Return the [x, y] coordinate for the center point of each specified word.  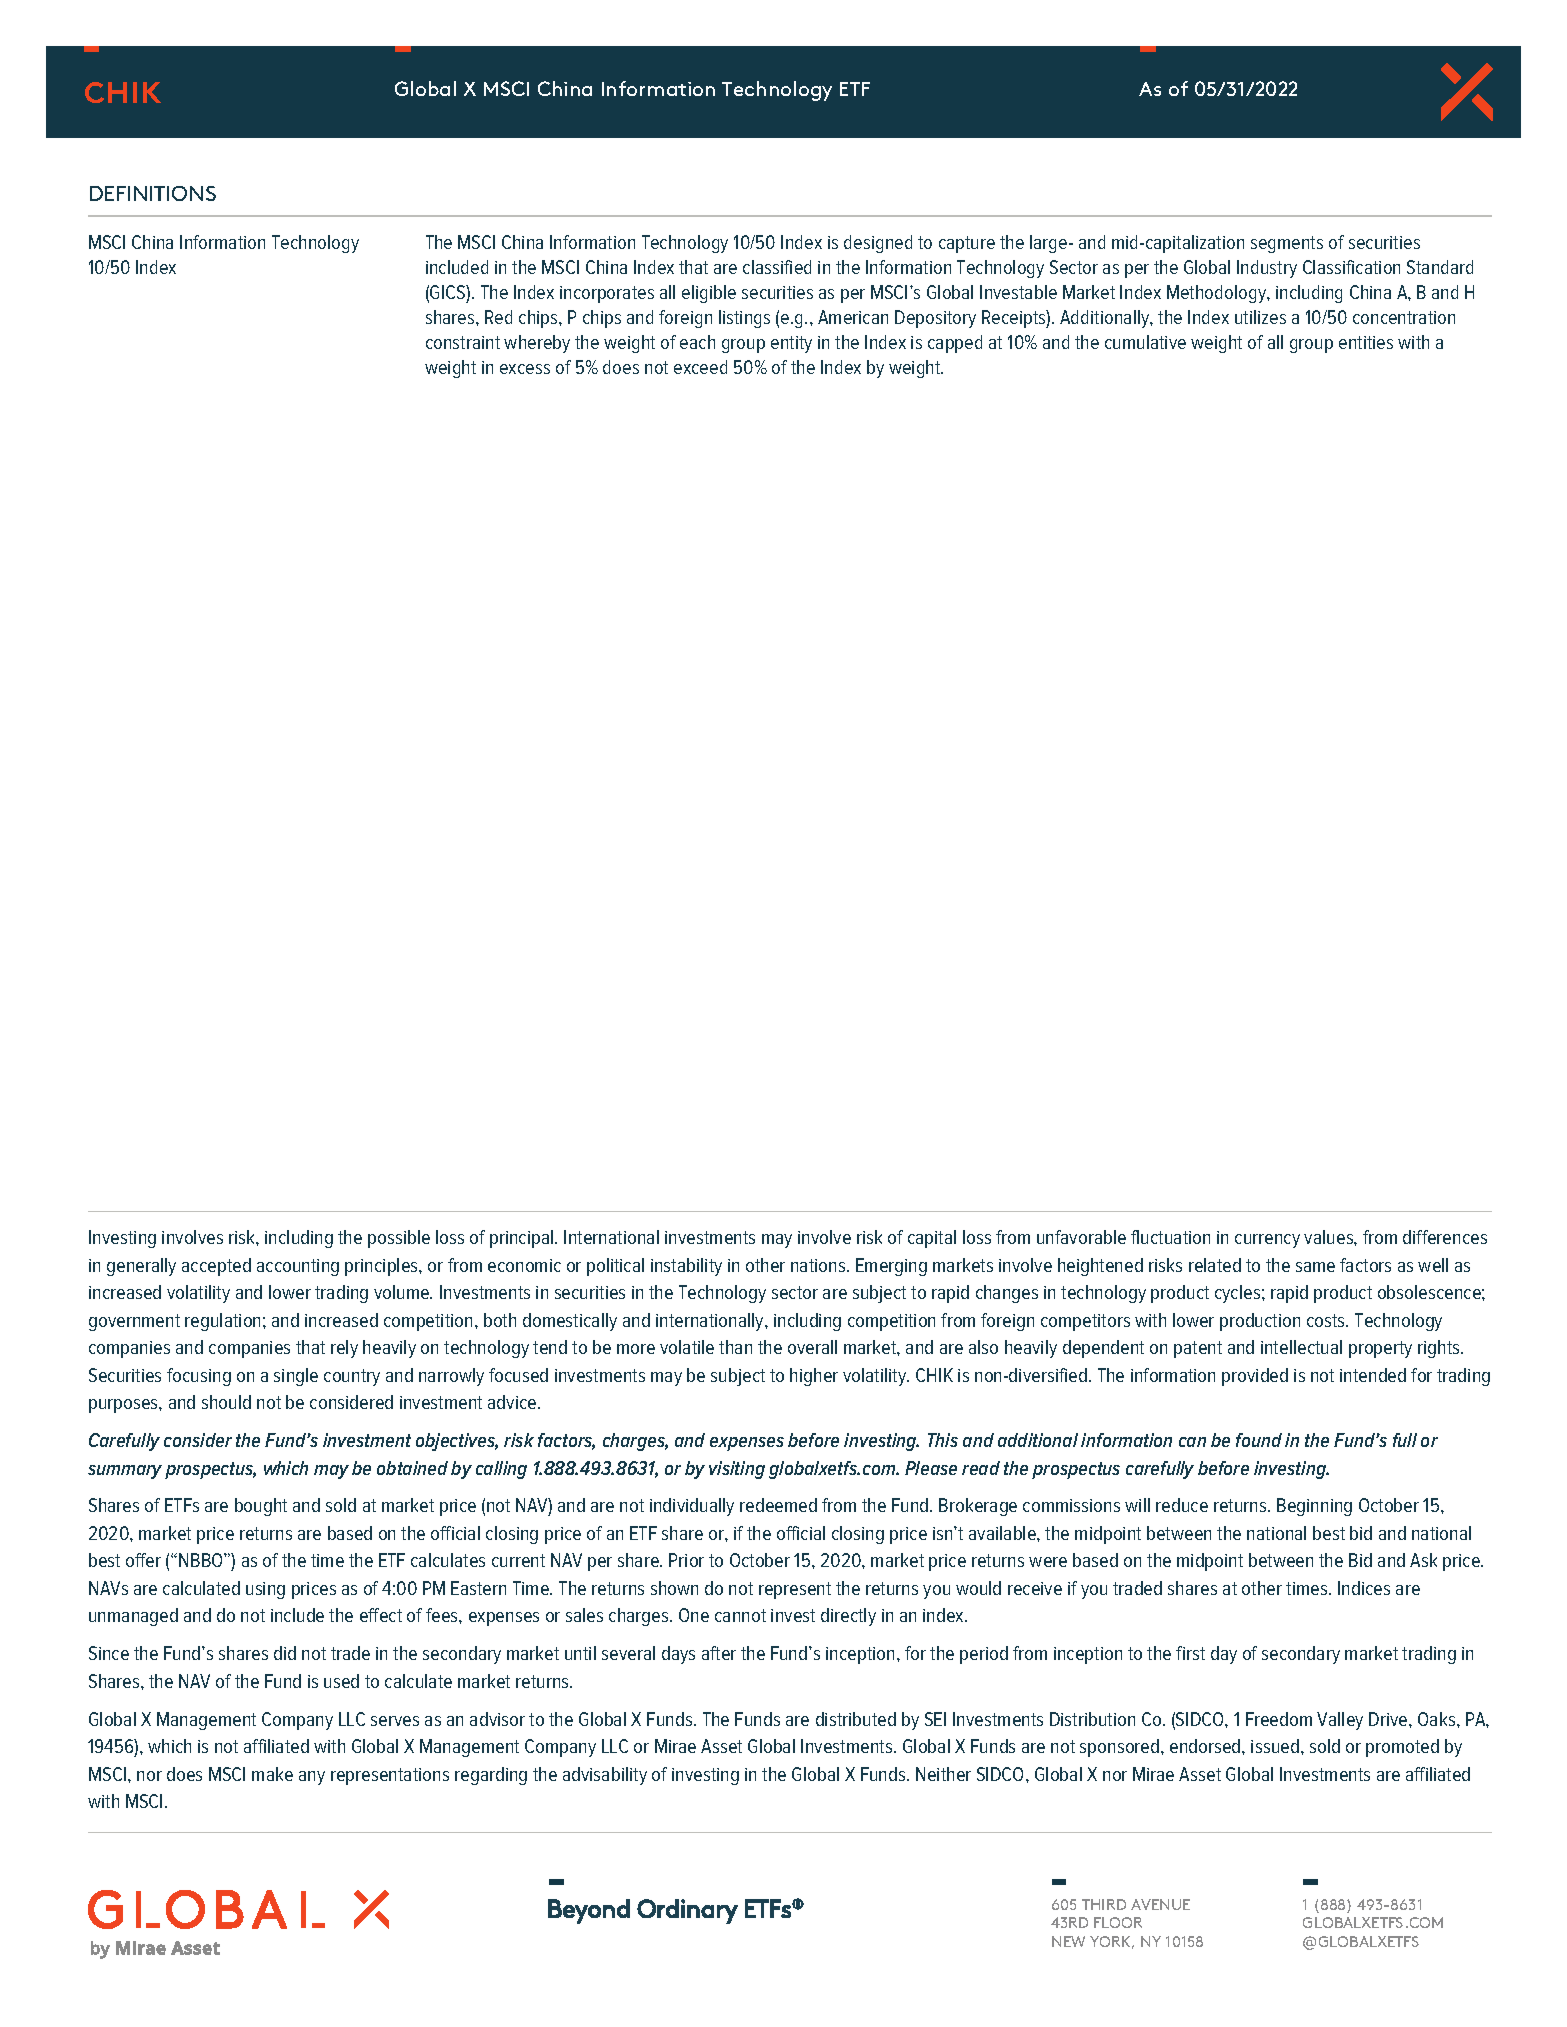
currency [1267, 1241]
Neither [943, 1774]
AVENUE [1160, 1904]
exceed [700, 367]
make [272, 1774]
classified [777, 267]
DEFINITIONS [153, 193]
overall [812, 1347]
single [296, 1377]
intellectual [1301, 1347]
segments [1287, 244]
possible [399, 1239]
